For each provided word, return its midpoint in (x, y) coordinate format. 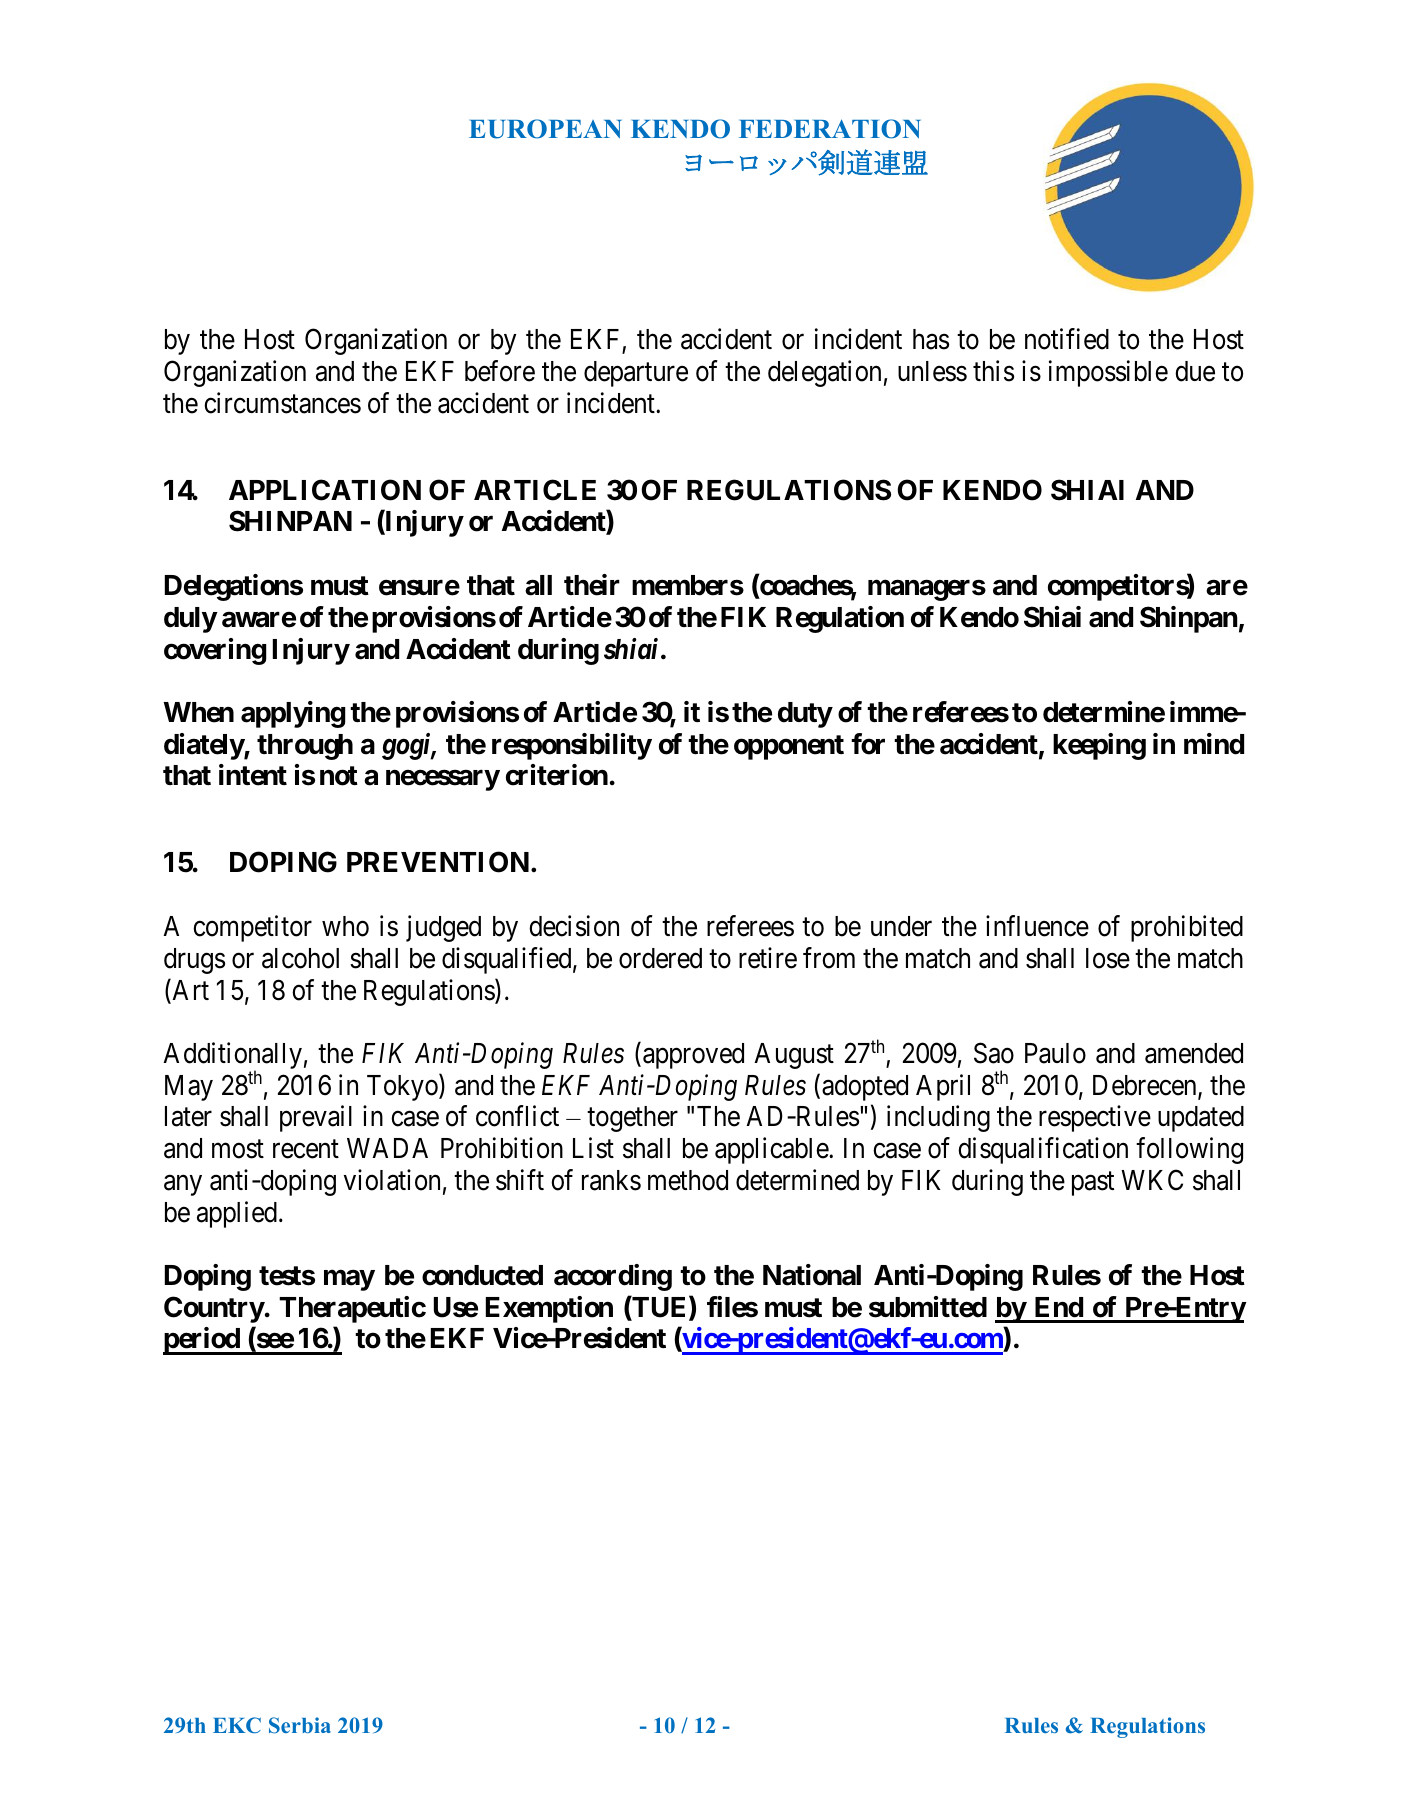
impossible (1108, 373)
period (202, 1341)
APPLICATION (325, 490)
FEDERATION (830, 129)
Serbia (300, 1725)
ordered (660, 958)
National (812, 1275)
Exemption (549, 1309)
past (1093, 1184)
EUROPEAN (545, 129)
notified (1067, 339)
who (345, 926)
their (592, 585)
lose (1108, 958)
